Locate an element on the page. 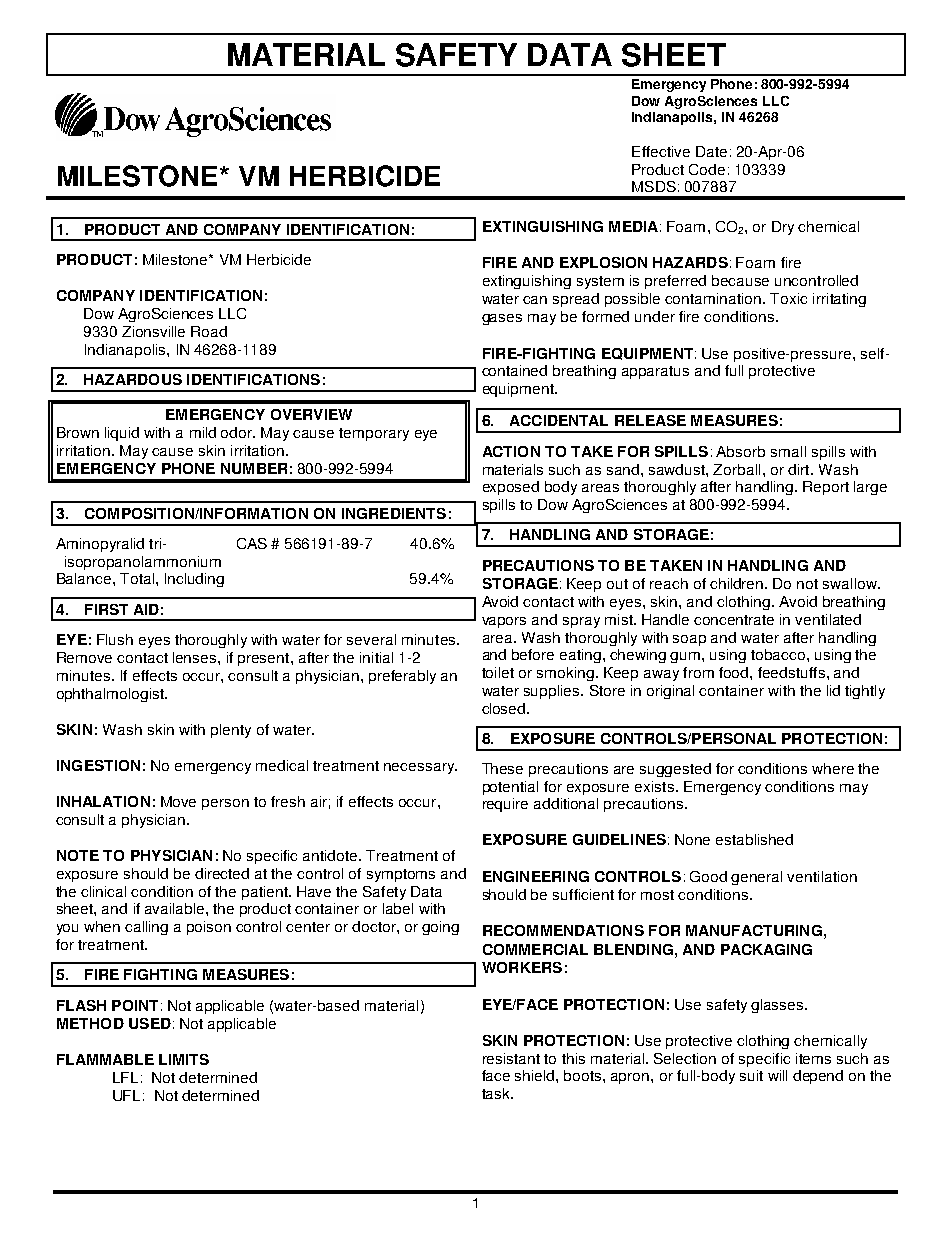  dirt is located at coordinates (800, 469).
